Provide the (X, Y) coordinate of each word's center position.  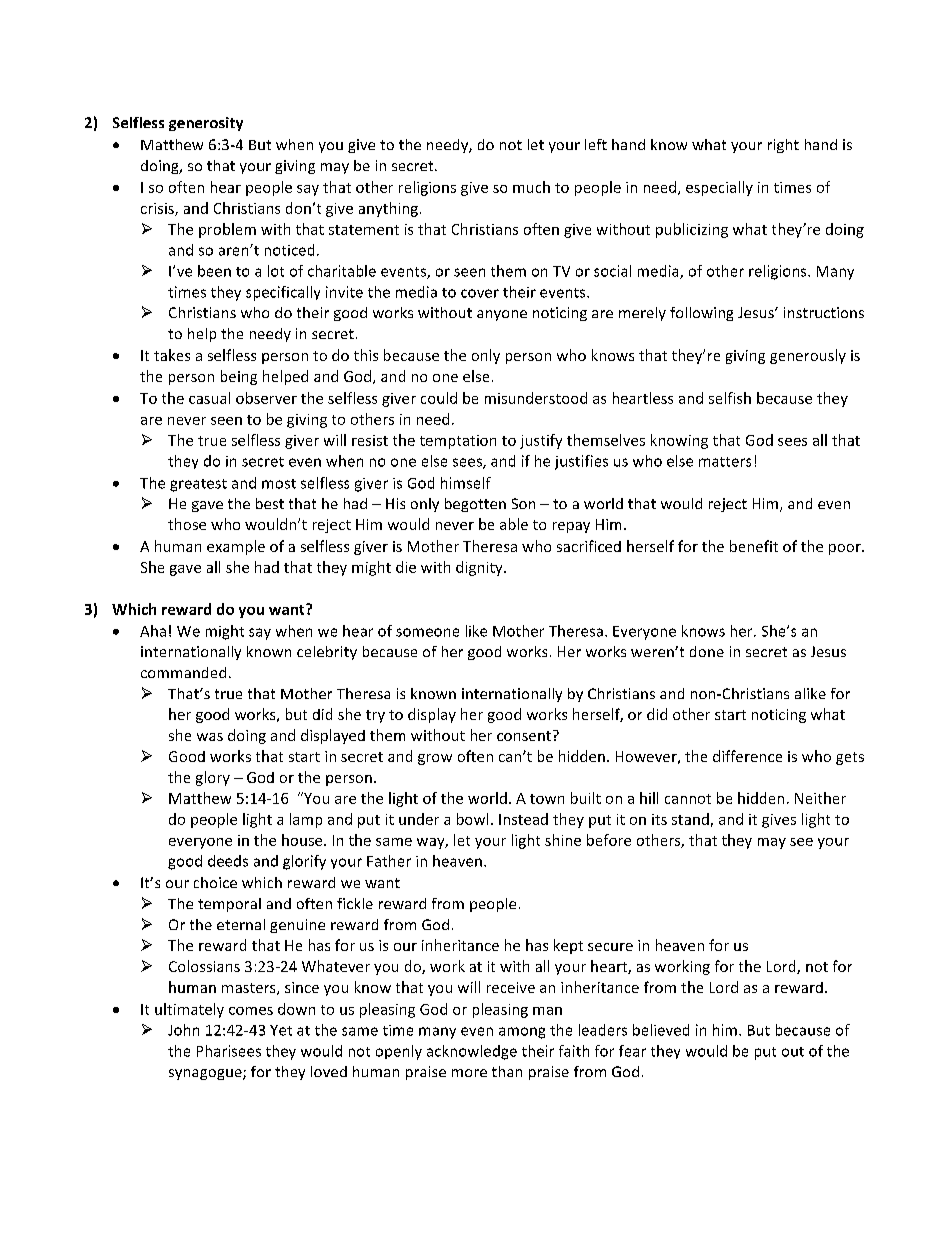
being (239, 377)
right (783, 146)
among (522, 1033)
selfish (730, 398)
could (439, 398)
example (236, 547)
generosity (206, 124)
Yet (281, 1030)
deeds (228, 861)
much (531, 187)
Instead (523, 819)
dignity (480, 568)
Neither (820, 798)
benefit (754, 546)
